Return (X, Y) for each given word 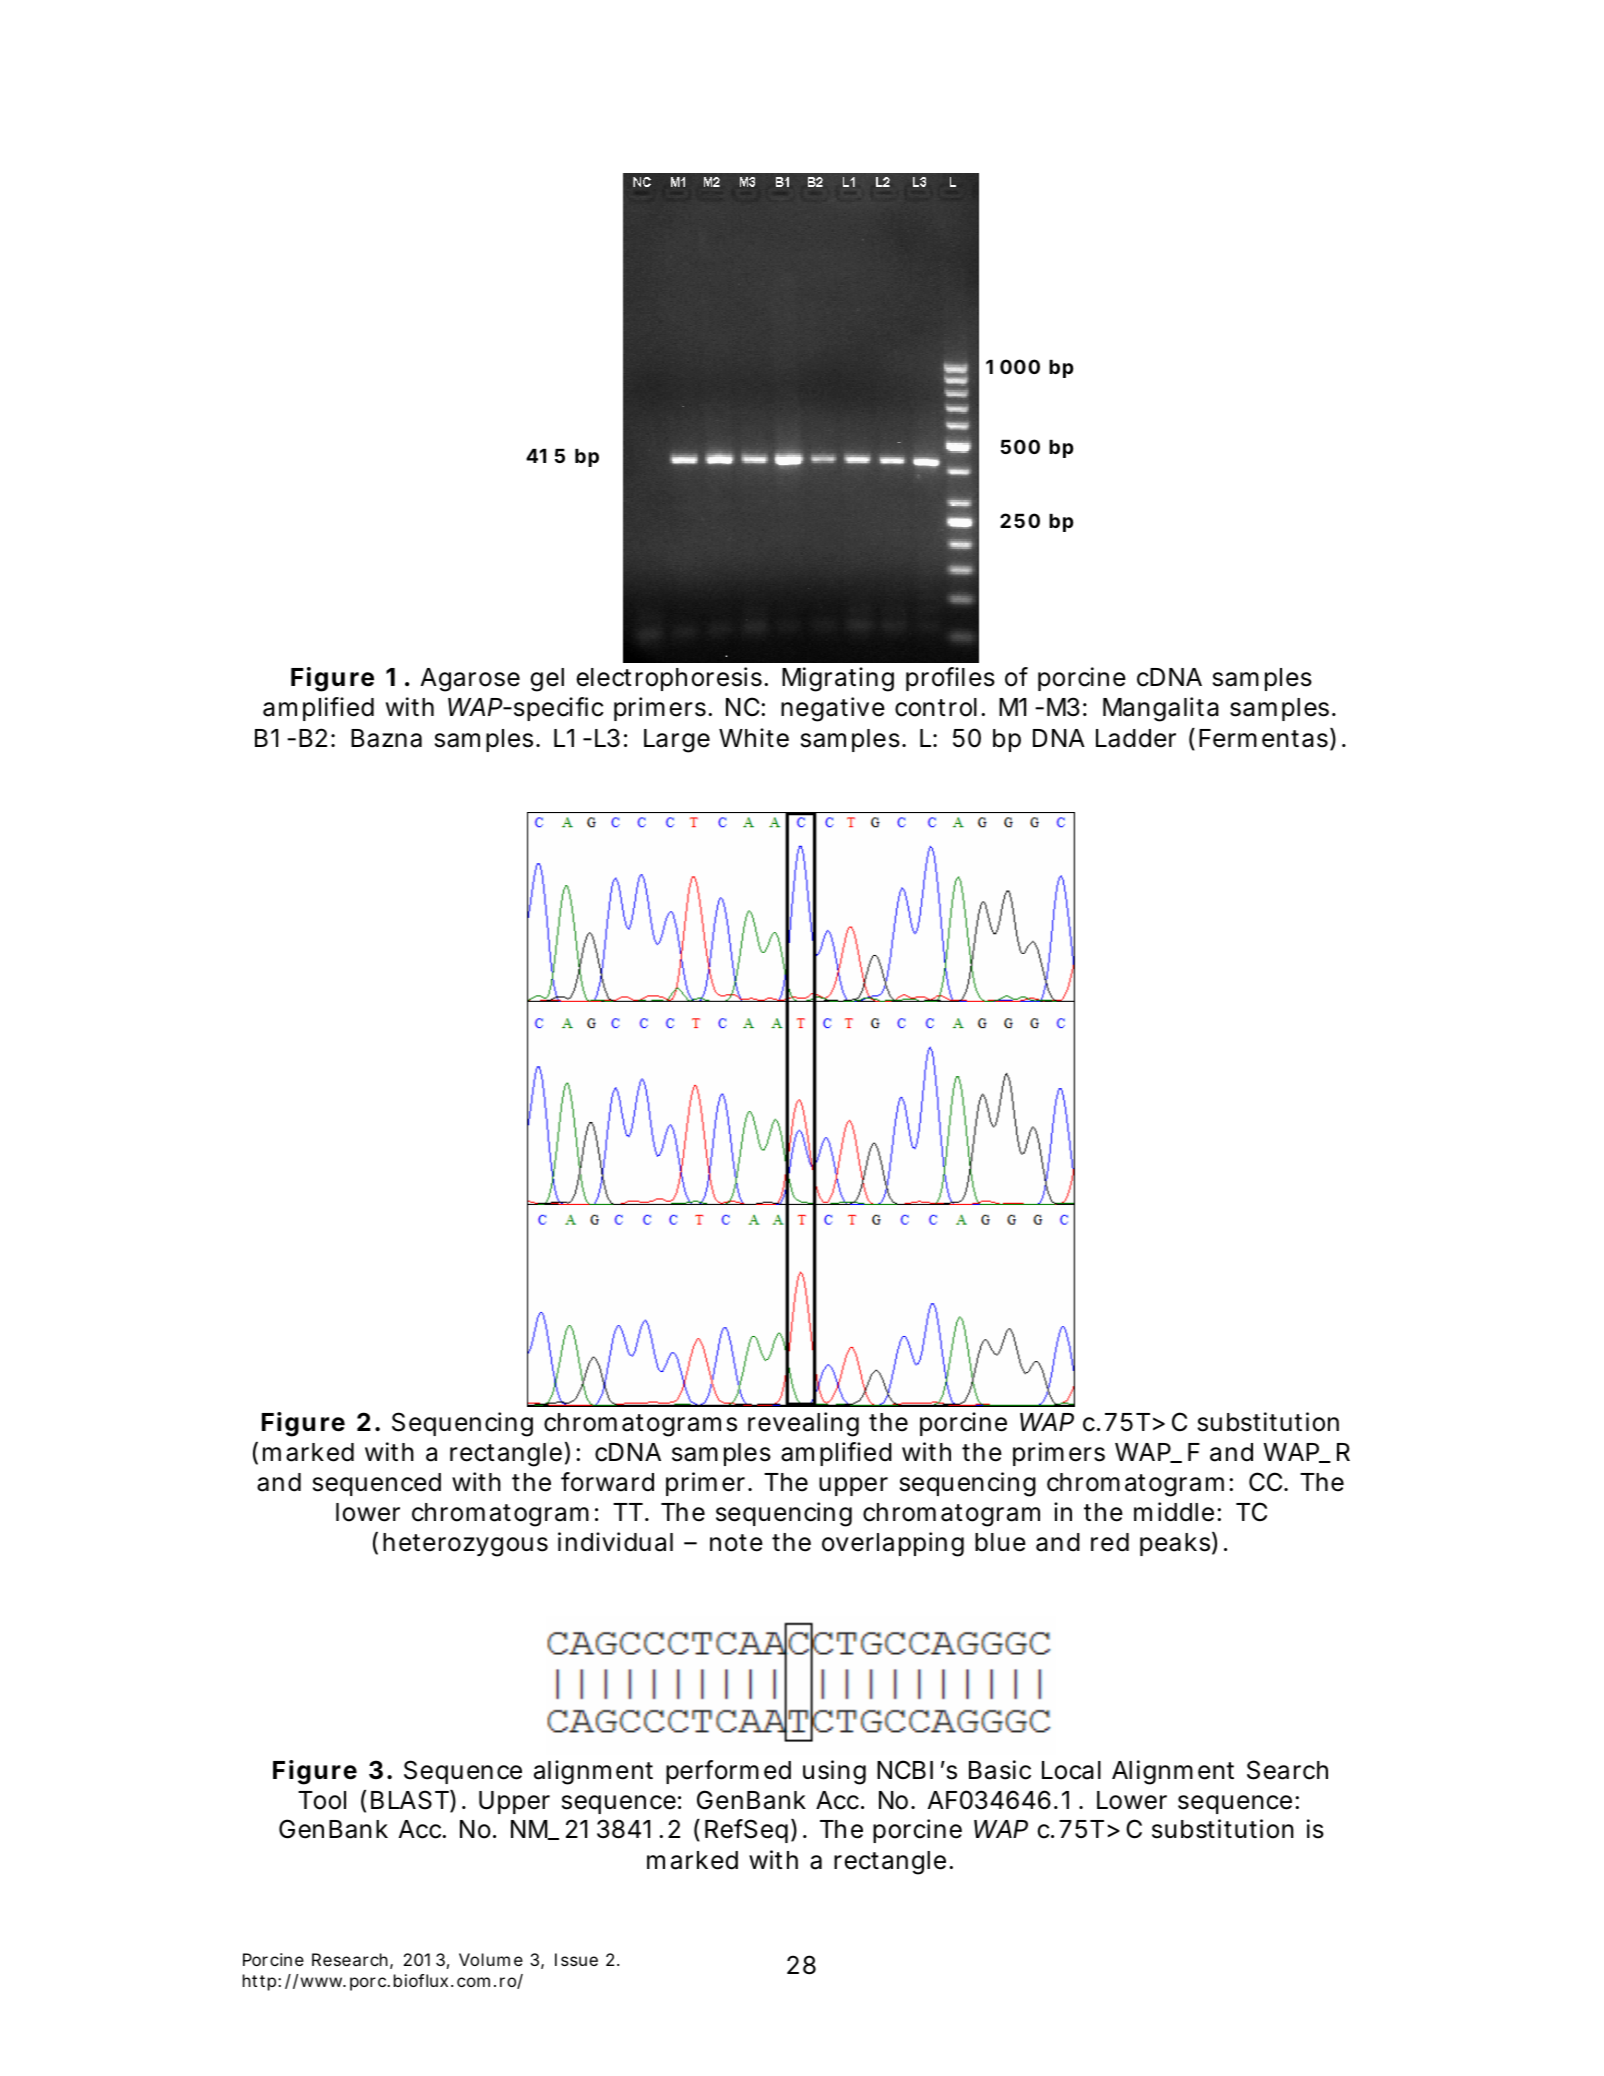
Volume (491, 1959)
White (754, 738)
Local (1071, 1770)
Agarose (470, 680)
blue (1000, 1542)
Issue (576, 1959)
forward (607, 1482)
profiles (950, 679)
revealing (803, 1424)
